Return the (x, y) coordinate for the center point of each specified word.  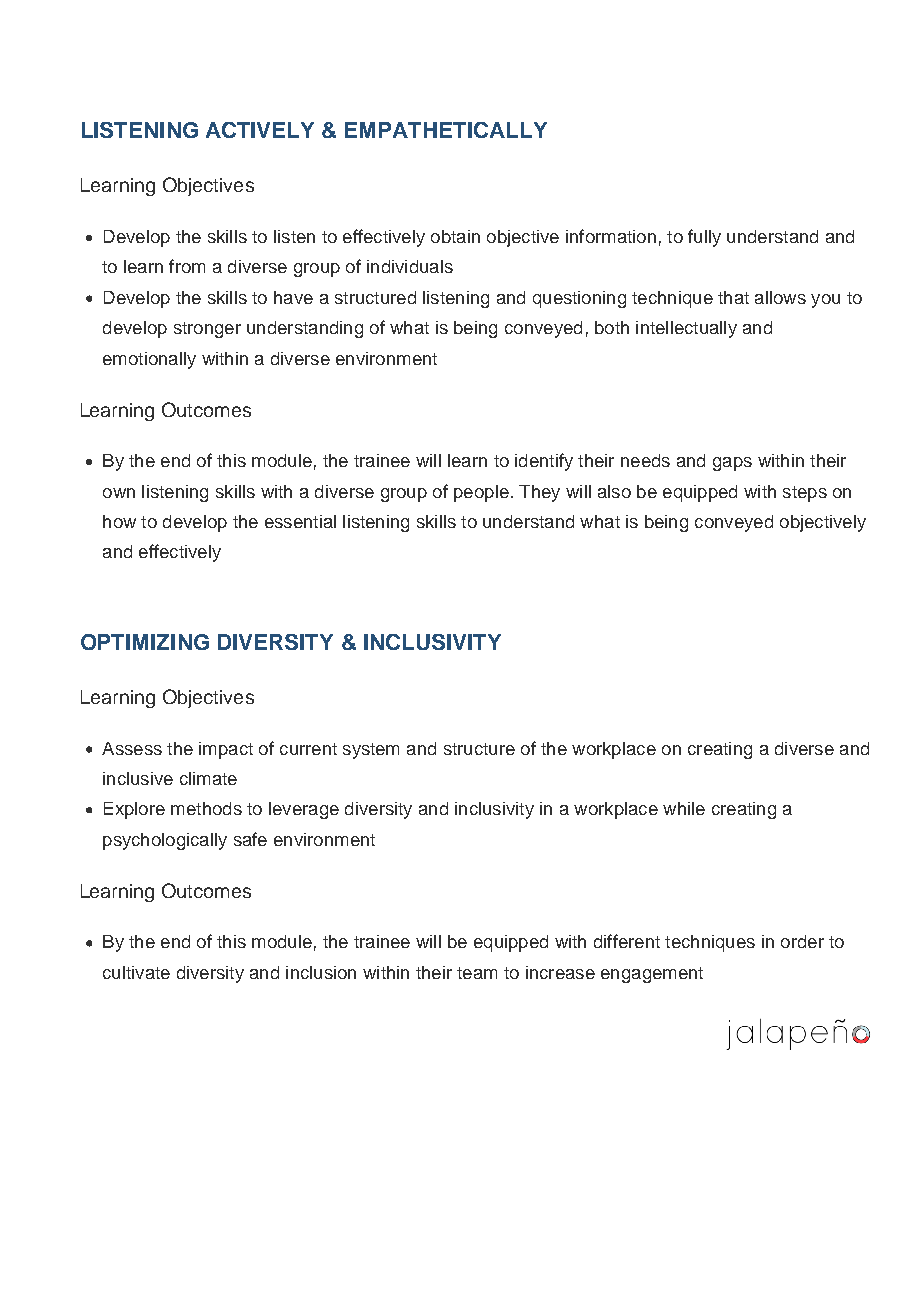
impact (226, 750)
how (119, 521)
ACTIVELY (260, 130)
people (481, 493)
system (371, 751)
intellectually (686, 329)
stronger (207, 330)
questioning (579, 299)
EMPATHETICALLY (446, 130)
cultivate (136, 972)
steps (805, 494)
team (477, 973)
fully (704, 238)
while (684, 808)
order (802, 941)
